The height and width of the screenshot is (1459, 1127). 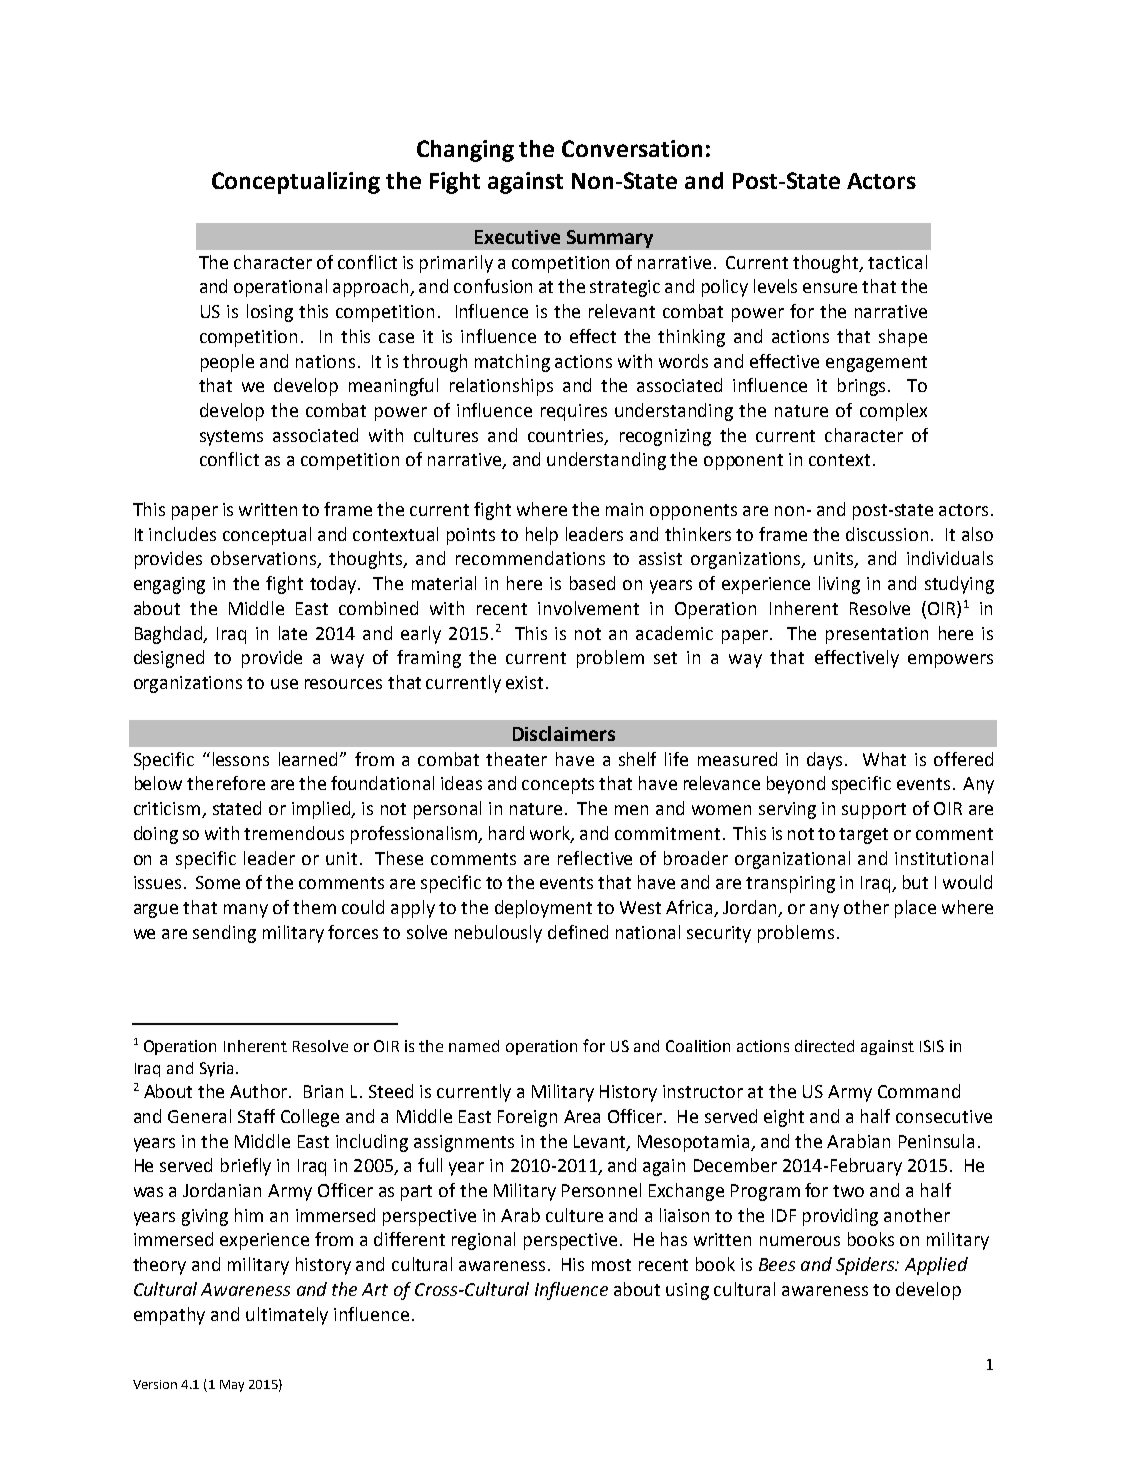 What do you see at coordinates (936, 1266) in the screenshot?
I see `Applied` at bounding box center [936, 1266].
